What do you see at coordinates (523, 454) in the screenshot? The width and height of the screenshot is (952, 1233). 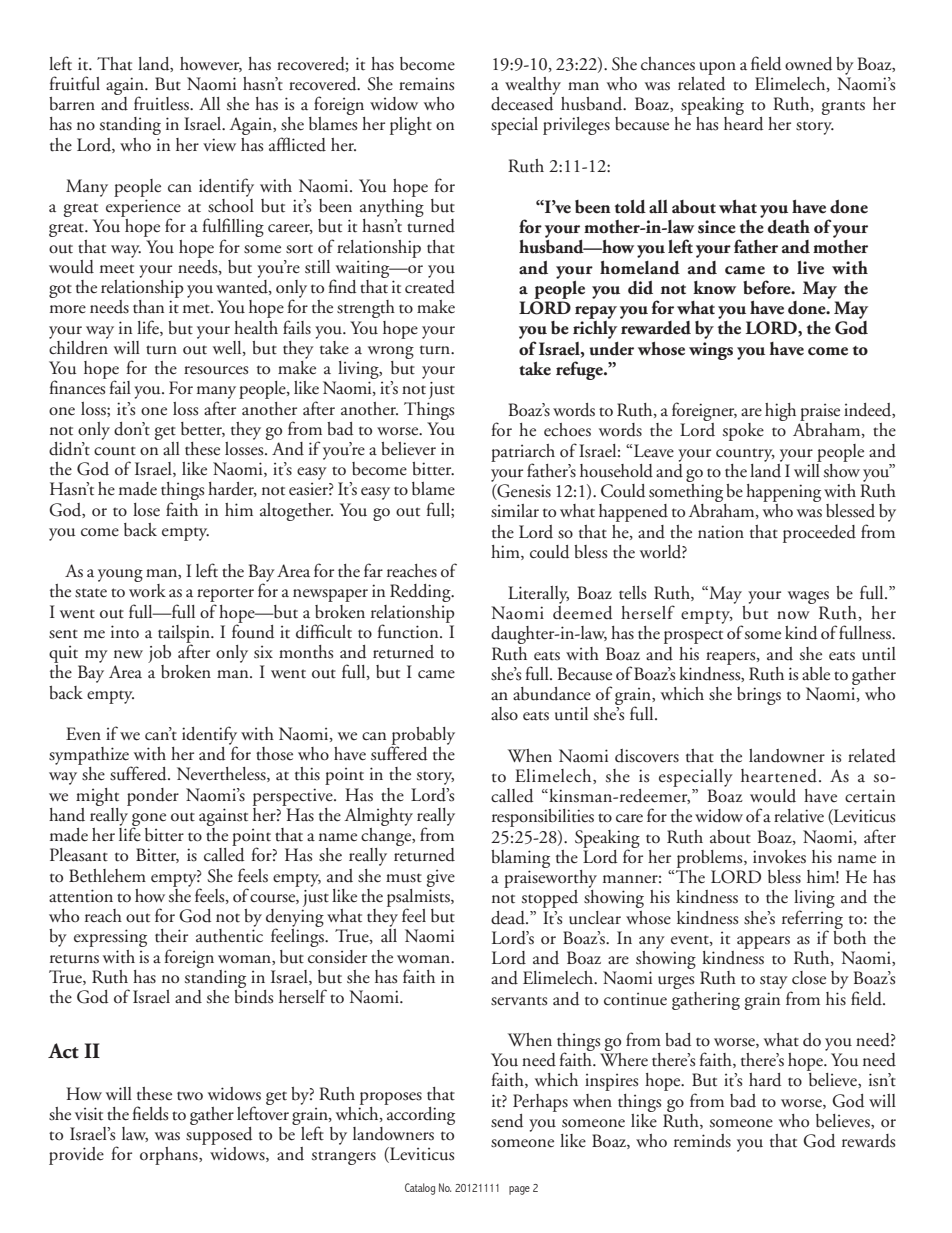 I see `patriarch` at bounding box center [523, 454].
